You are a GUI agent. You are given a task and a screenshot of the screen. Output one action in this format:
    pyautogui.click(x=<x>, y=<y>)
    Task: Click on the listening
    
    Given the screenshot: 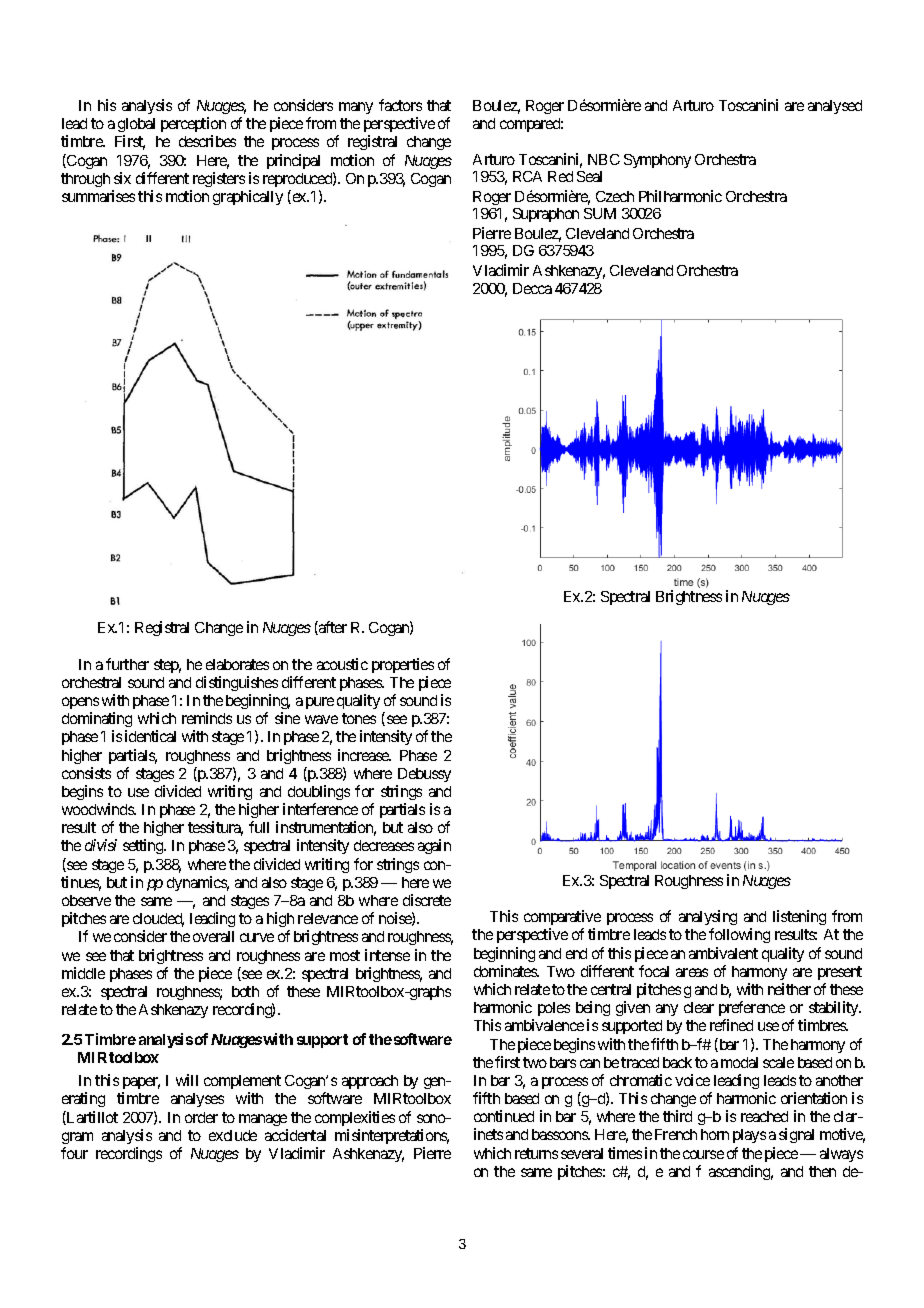 What is the action you would take?
    pyautogui.click(x=799, y=917)
